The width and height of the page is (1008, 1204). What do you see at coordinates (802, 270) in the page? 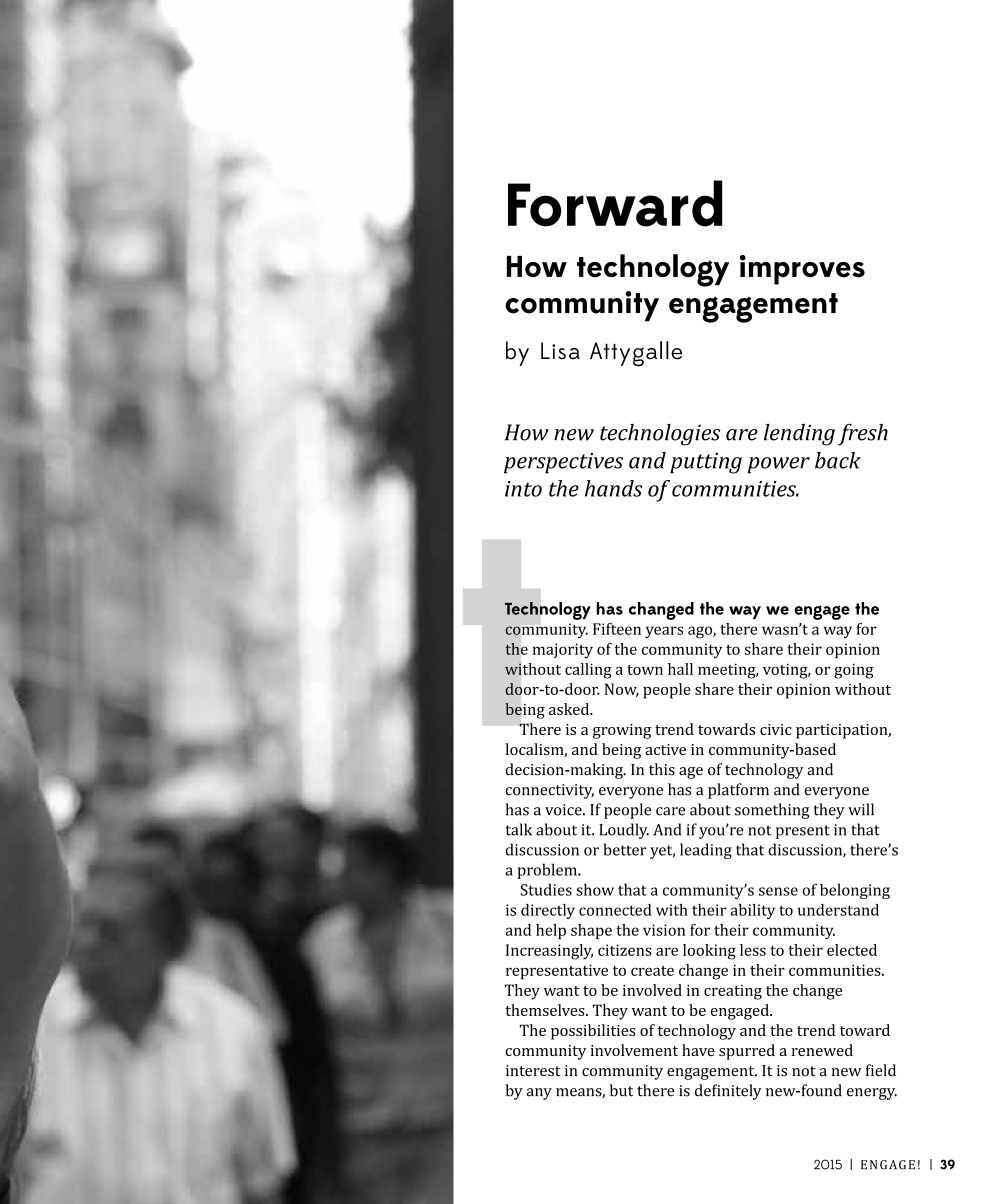
I see `improves` at bounding box center [802, 270].
